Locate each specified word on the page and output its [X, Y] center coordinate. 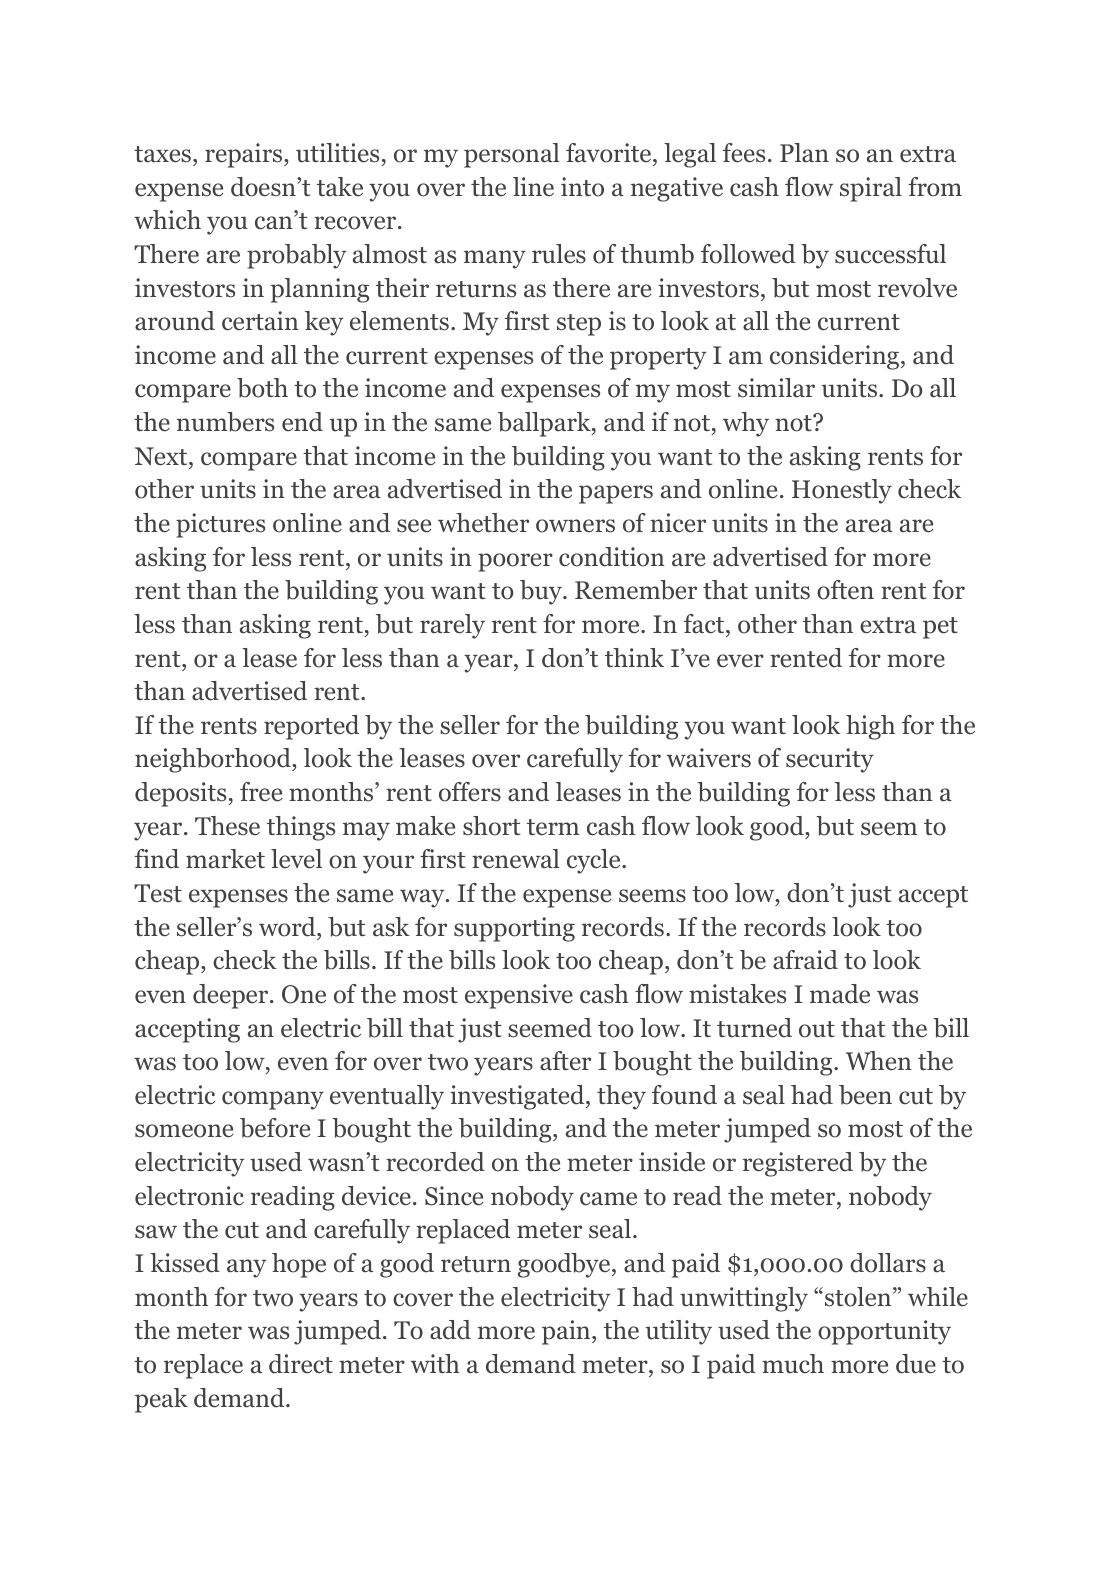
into [582, 187]
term [553, 827]
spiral [871, 189]
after [565, 1061]
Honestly [842, 491]
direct [301, 1364]
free [261, 792]
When [879, 1061]
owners [575, 526]
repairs [245, 155]
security [830, 760]
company [273, 1100]
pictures [220, 525]
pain [567, 1332]
